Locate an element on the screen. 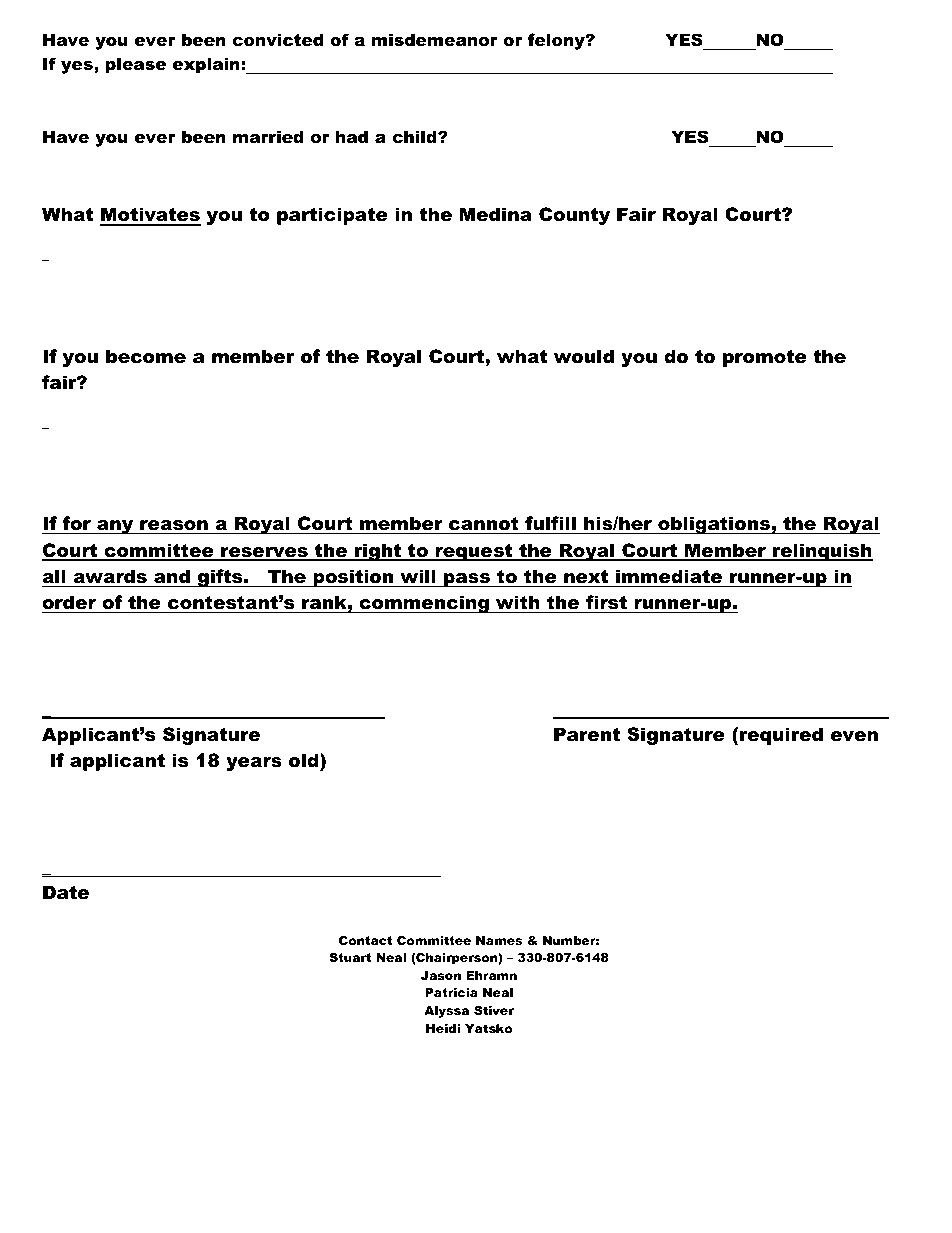 This screenshot has width=952, height=1233. promote is located at coordinates (765, 358).
